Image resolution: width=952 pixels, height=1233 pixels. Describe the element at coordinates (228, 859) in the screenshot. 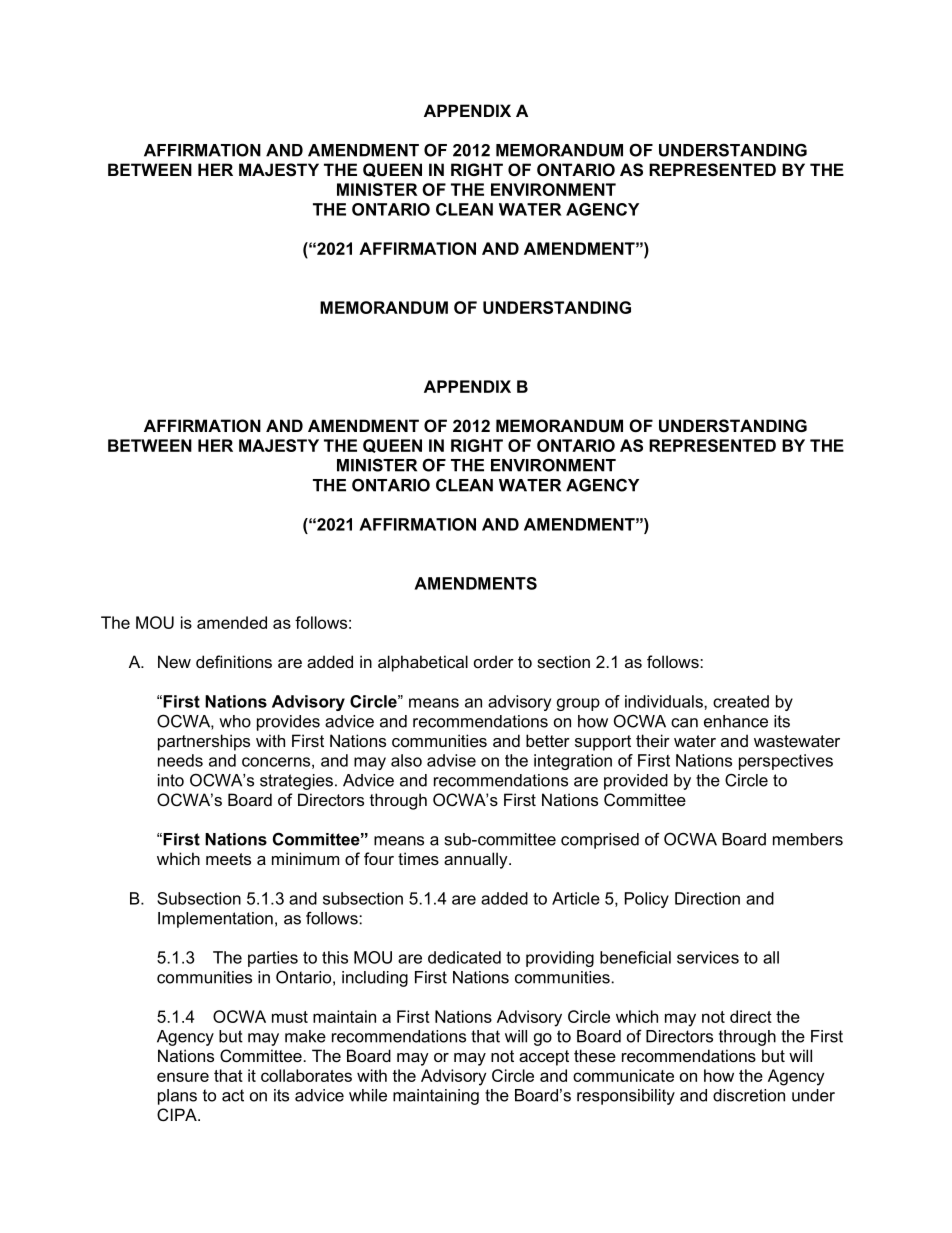

I see `meets` at that location.
